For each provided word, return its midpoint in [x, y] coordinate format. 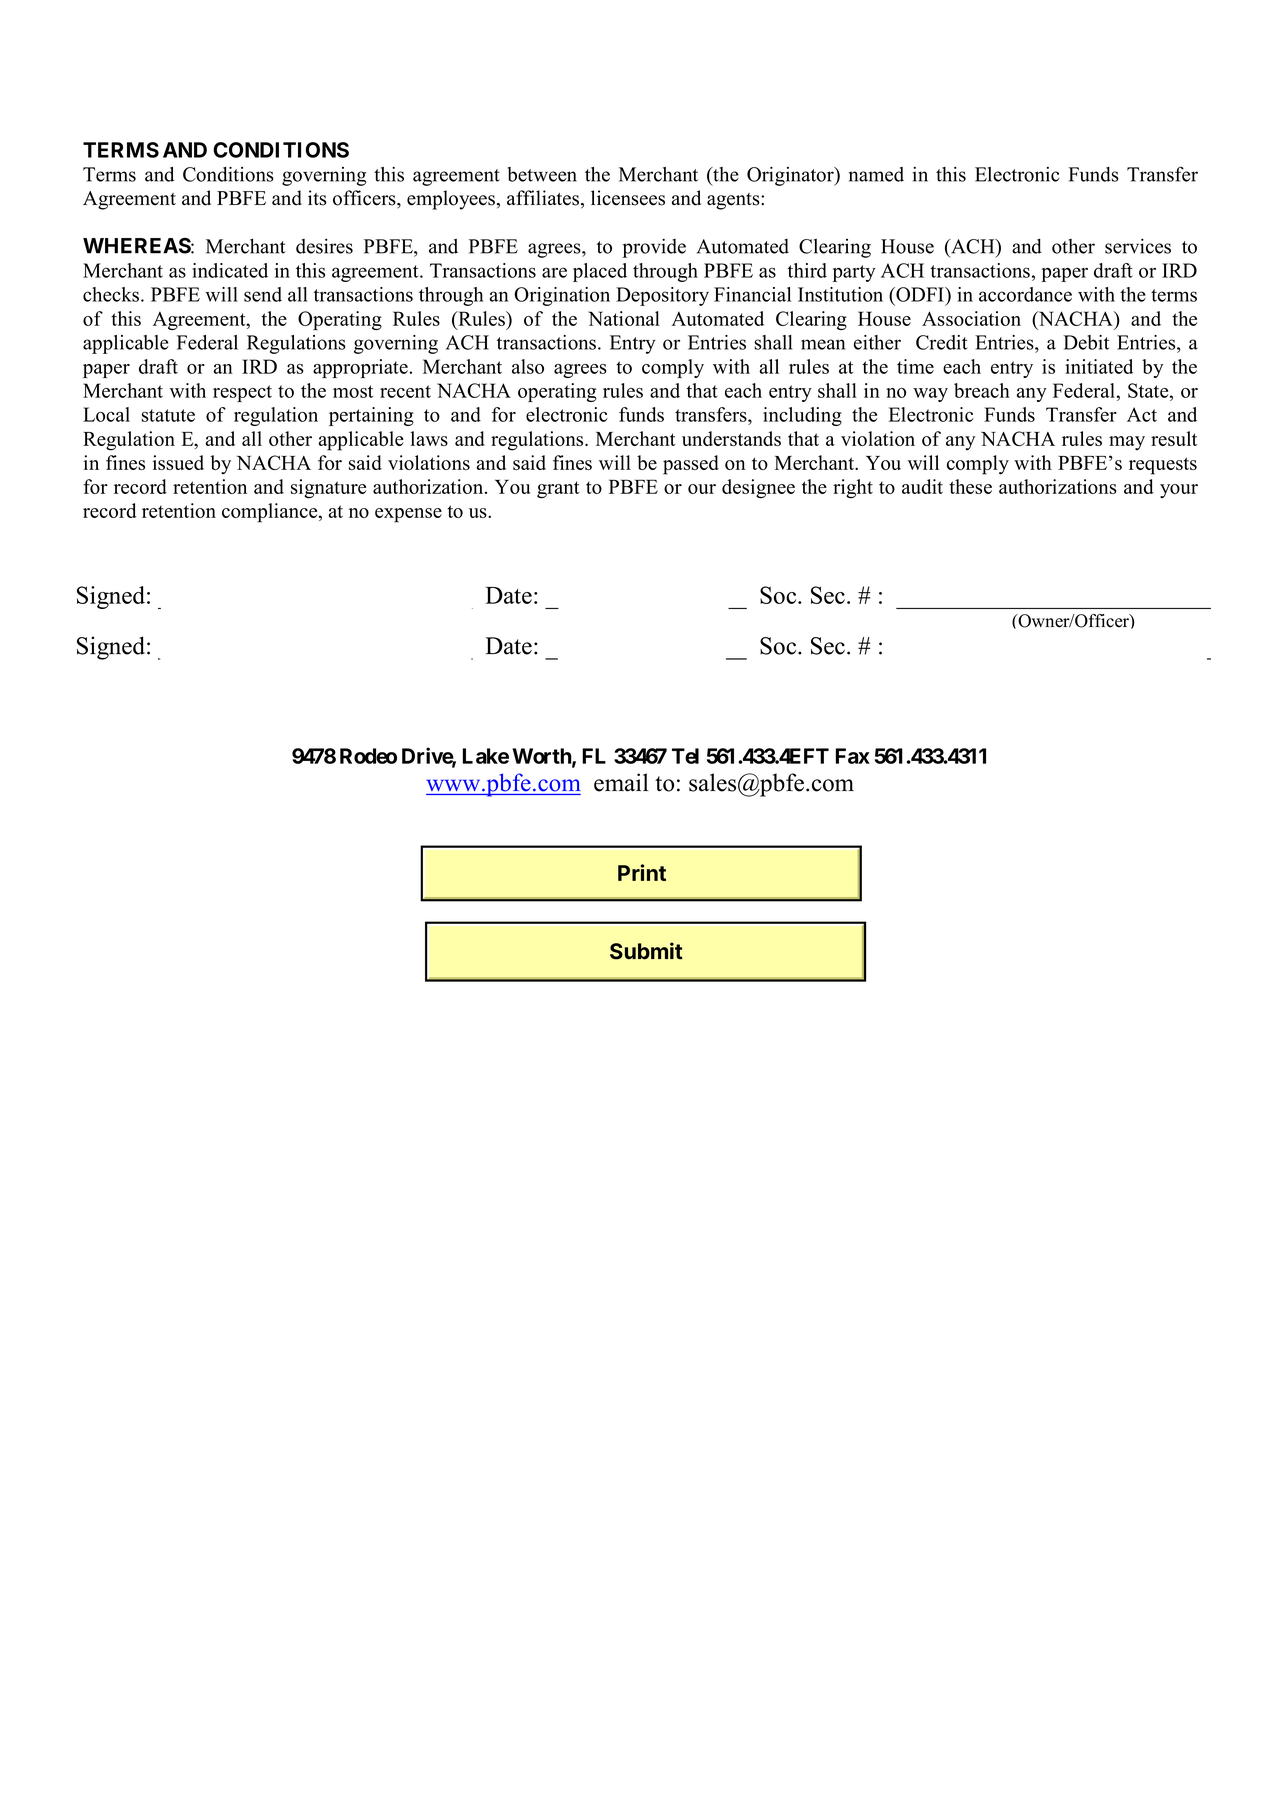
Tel [685, 756]
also [528, 366]
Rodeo [368, 756]
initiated [1099, 366]
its [317, 198]
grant [558, 490]
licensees [628, 198]
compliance [271, 513]
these [970, 486]
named [876, 174]
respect [242, 393]
